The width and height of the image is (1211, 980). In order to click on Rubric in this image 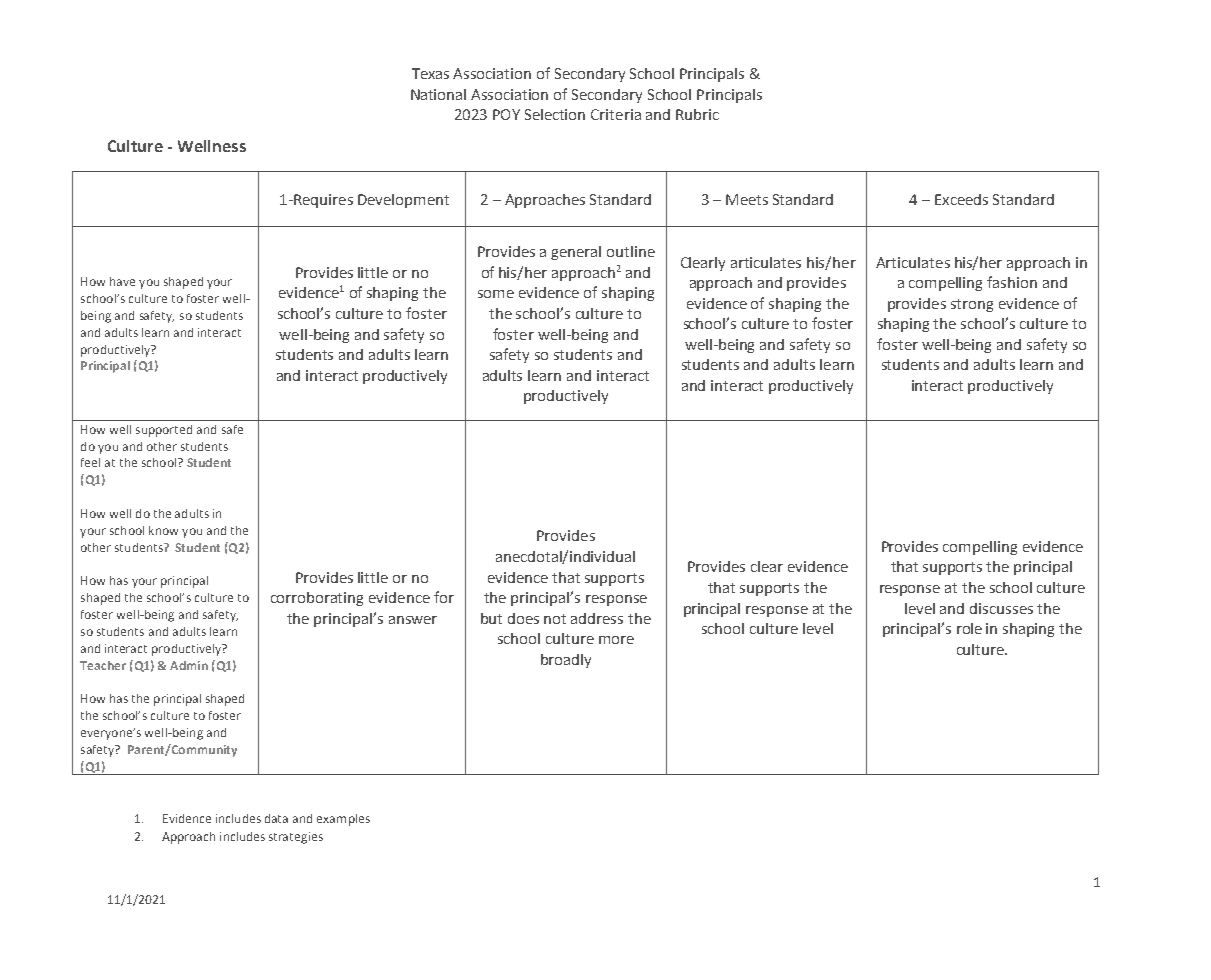, I will do `click(697, 114)`.
